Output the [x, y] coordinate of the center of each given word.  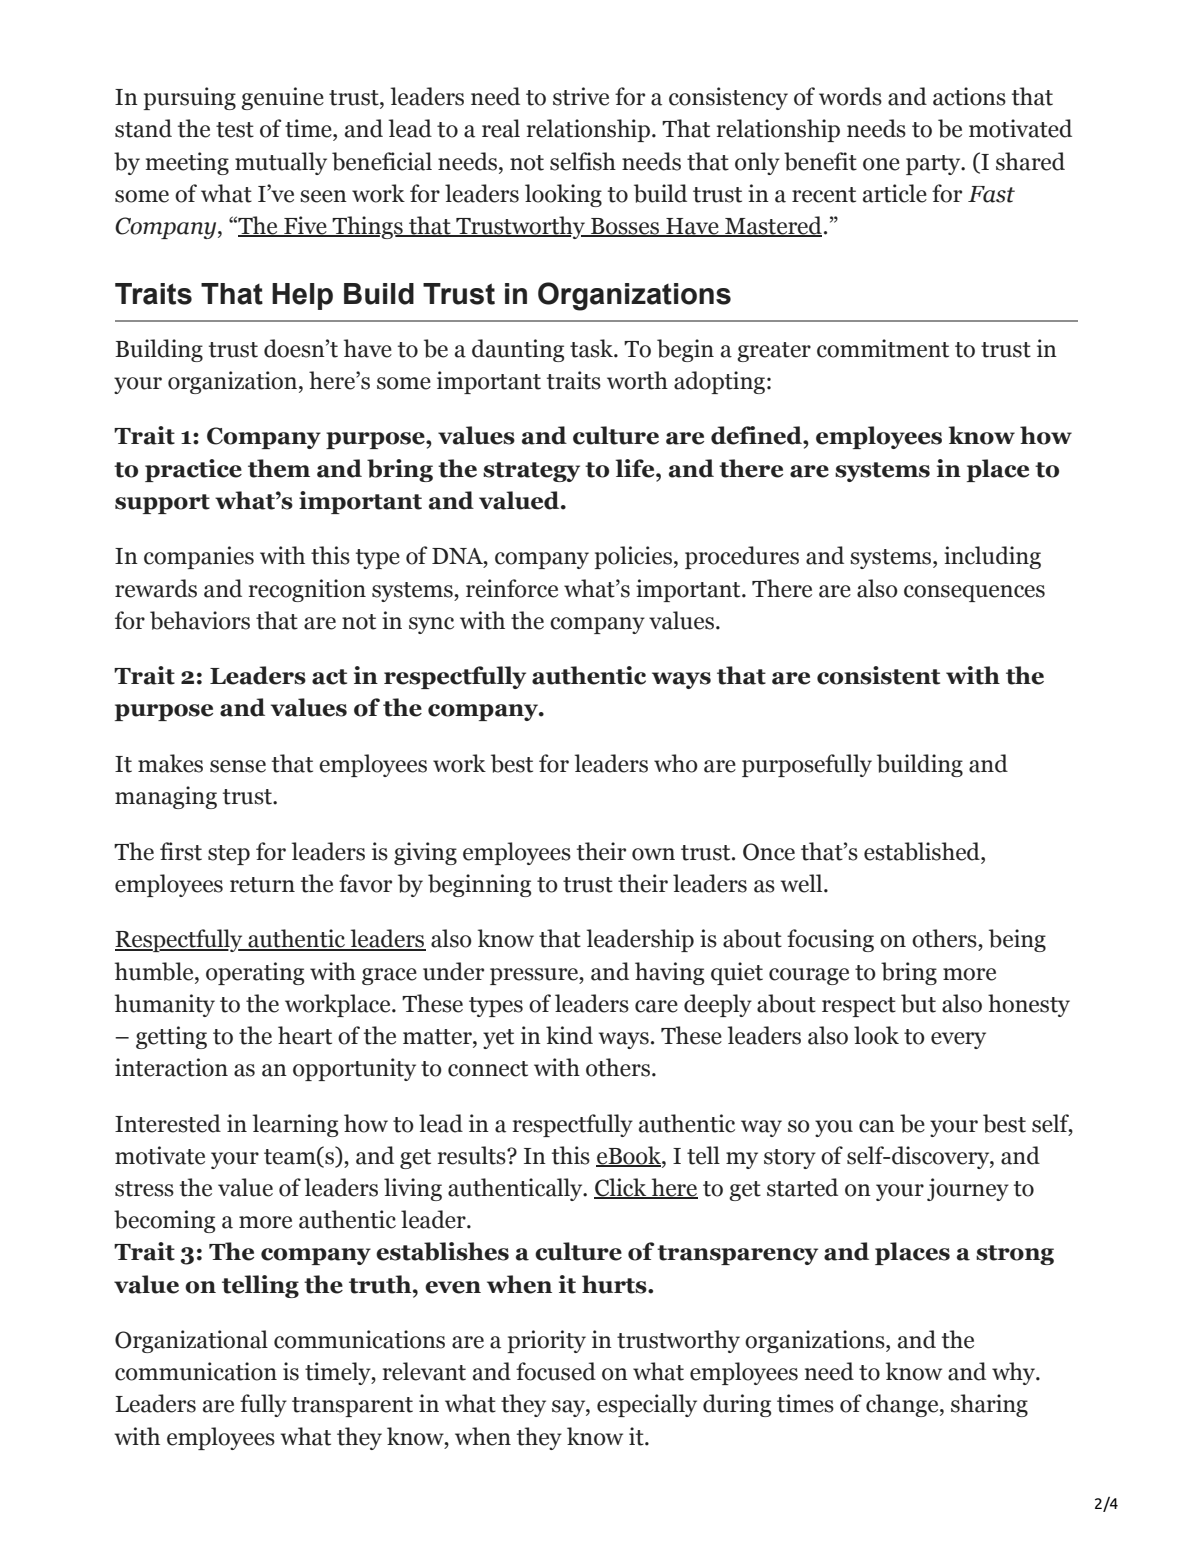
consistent [878, 675]
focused [556, 1371]
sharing [989, 1405]
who [676, 763]
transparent [352, 1407]
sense [238, 766]
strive [581, 96]
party [934, 165]
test [235, 130]
